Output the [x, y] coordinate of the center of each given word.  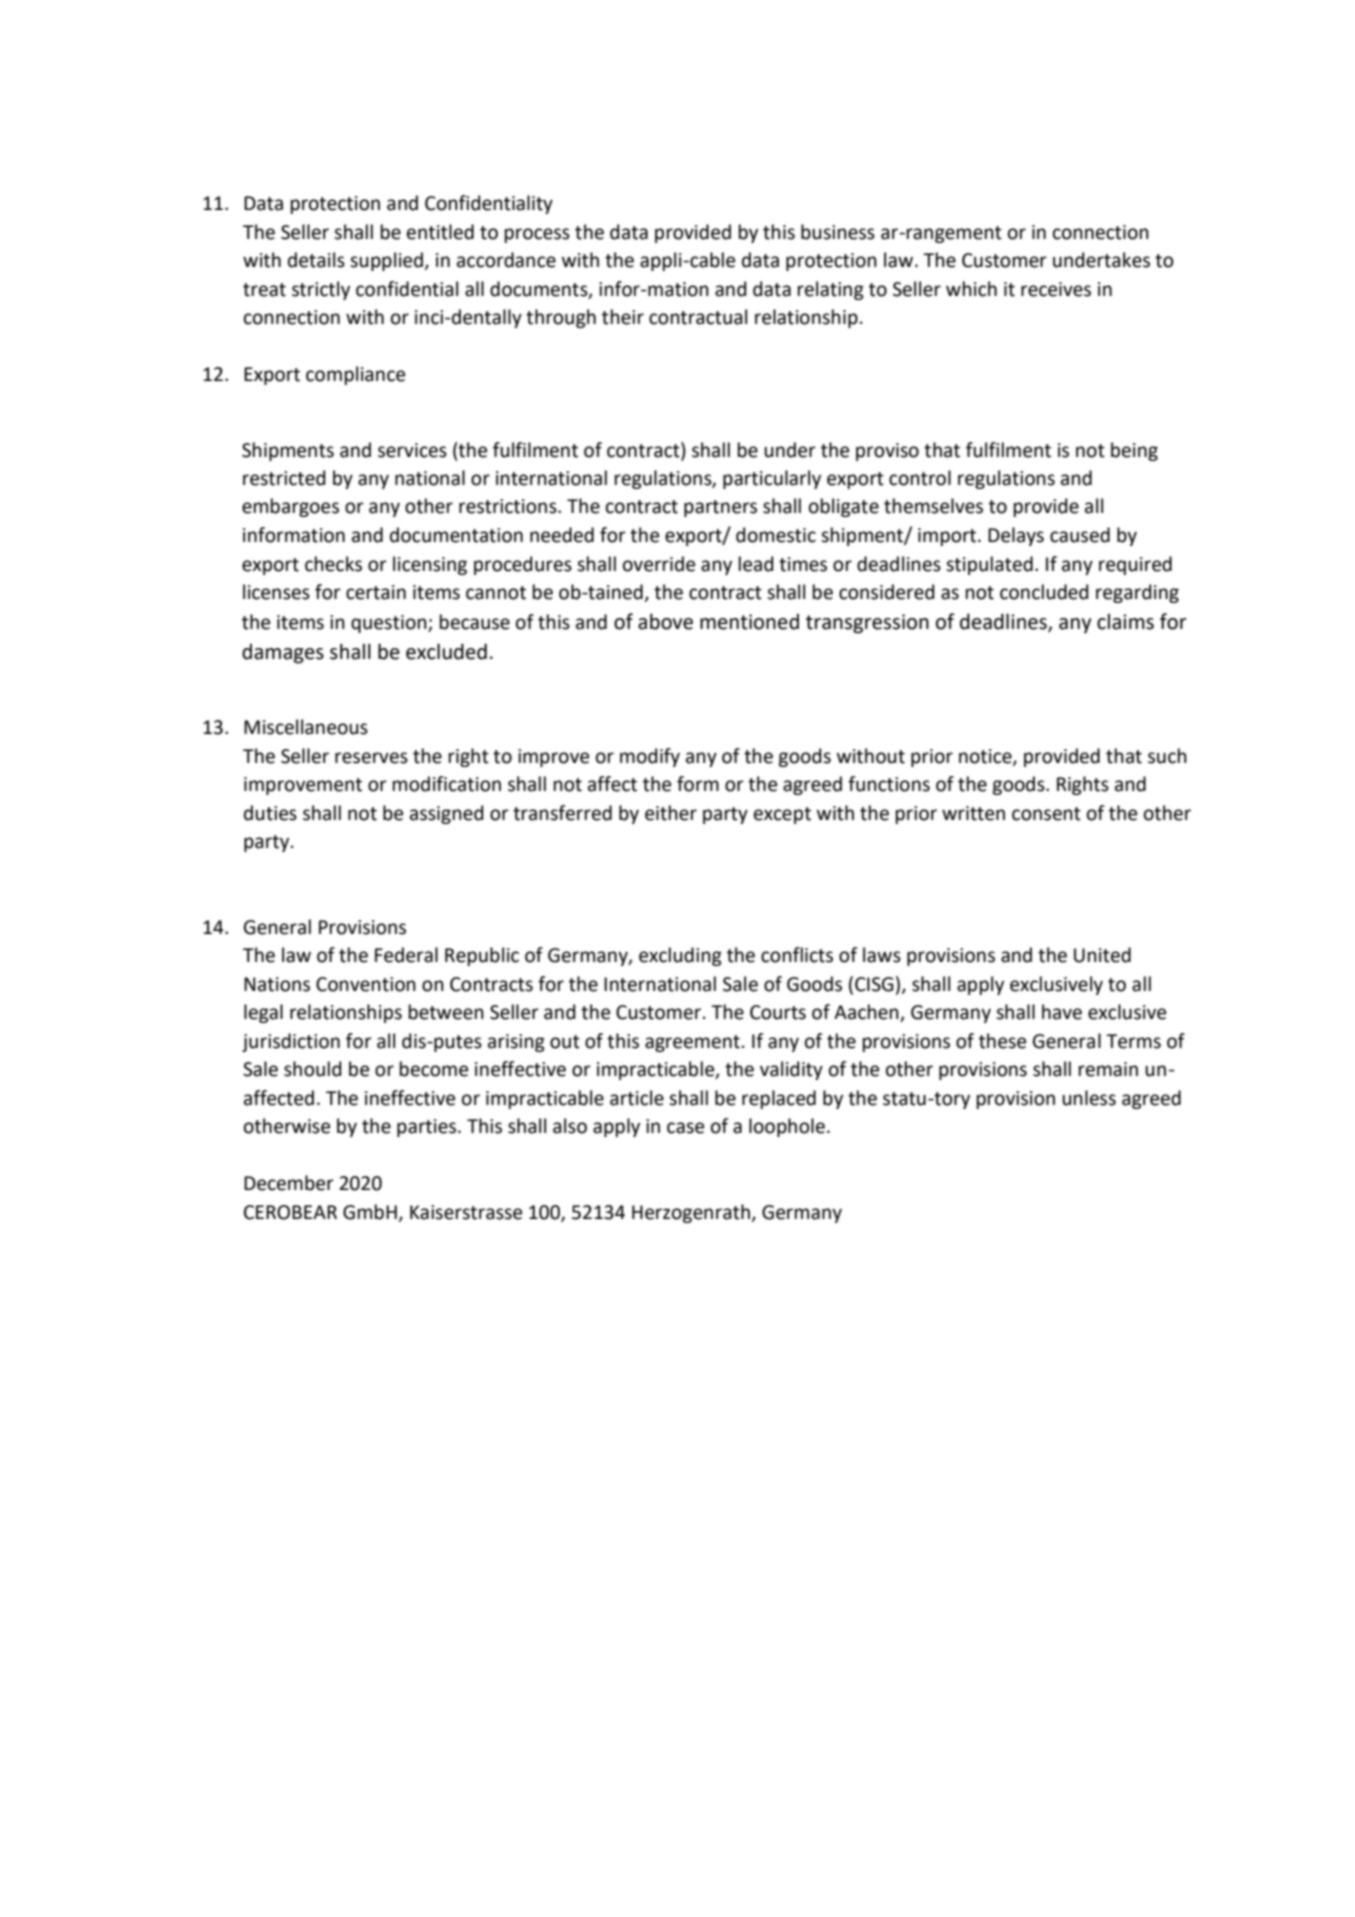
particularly [772, 479]
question [390, 624]
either [671, 813]
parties [426, 1128]
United [1102, 955]
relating [831, 290]
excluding [680, 956]
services [412, 450]
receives [1056, 289]
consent [1046, 814]
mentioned [749, 622]
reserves [371, 758]
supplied [387, 261]
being [1134, 451]
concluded [1044, 592]
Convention [366, 984]
